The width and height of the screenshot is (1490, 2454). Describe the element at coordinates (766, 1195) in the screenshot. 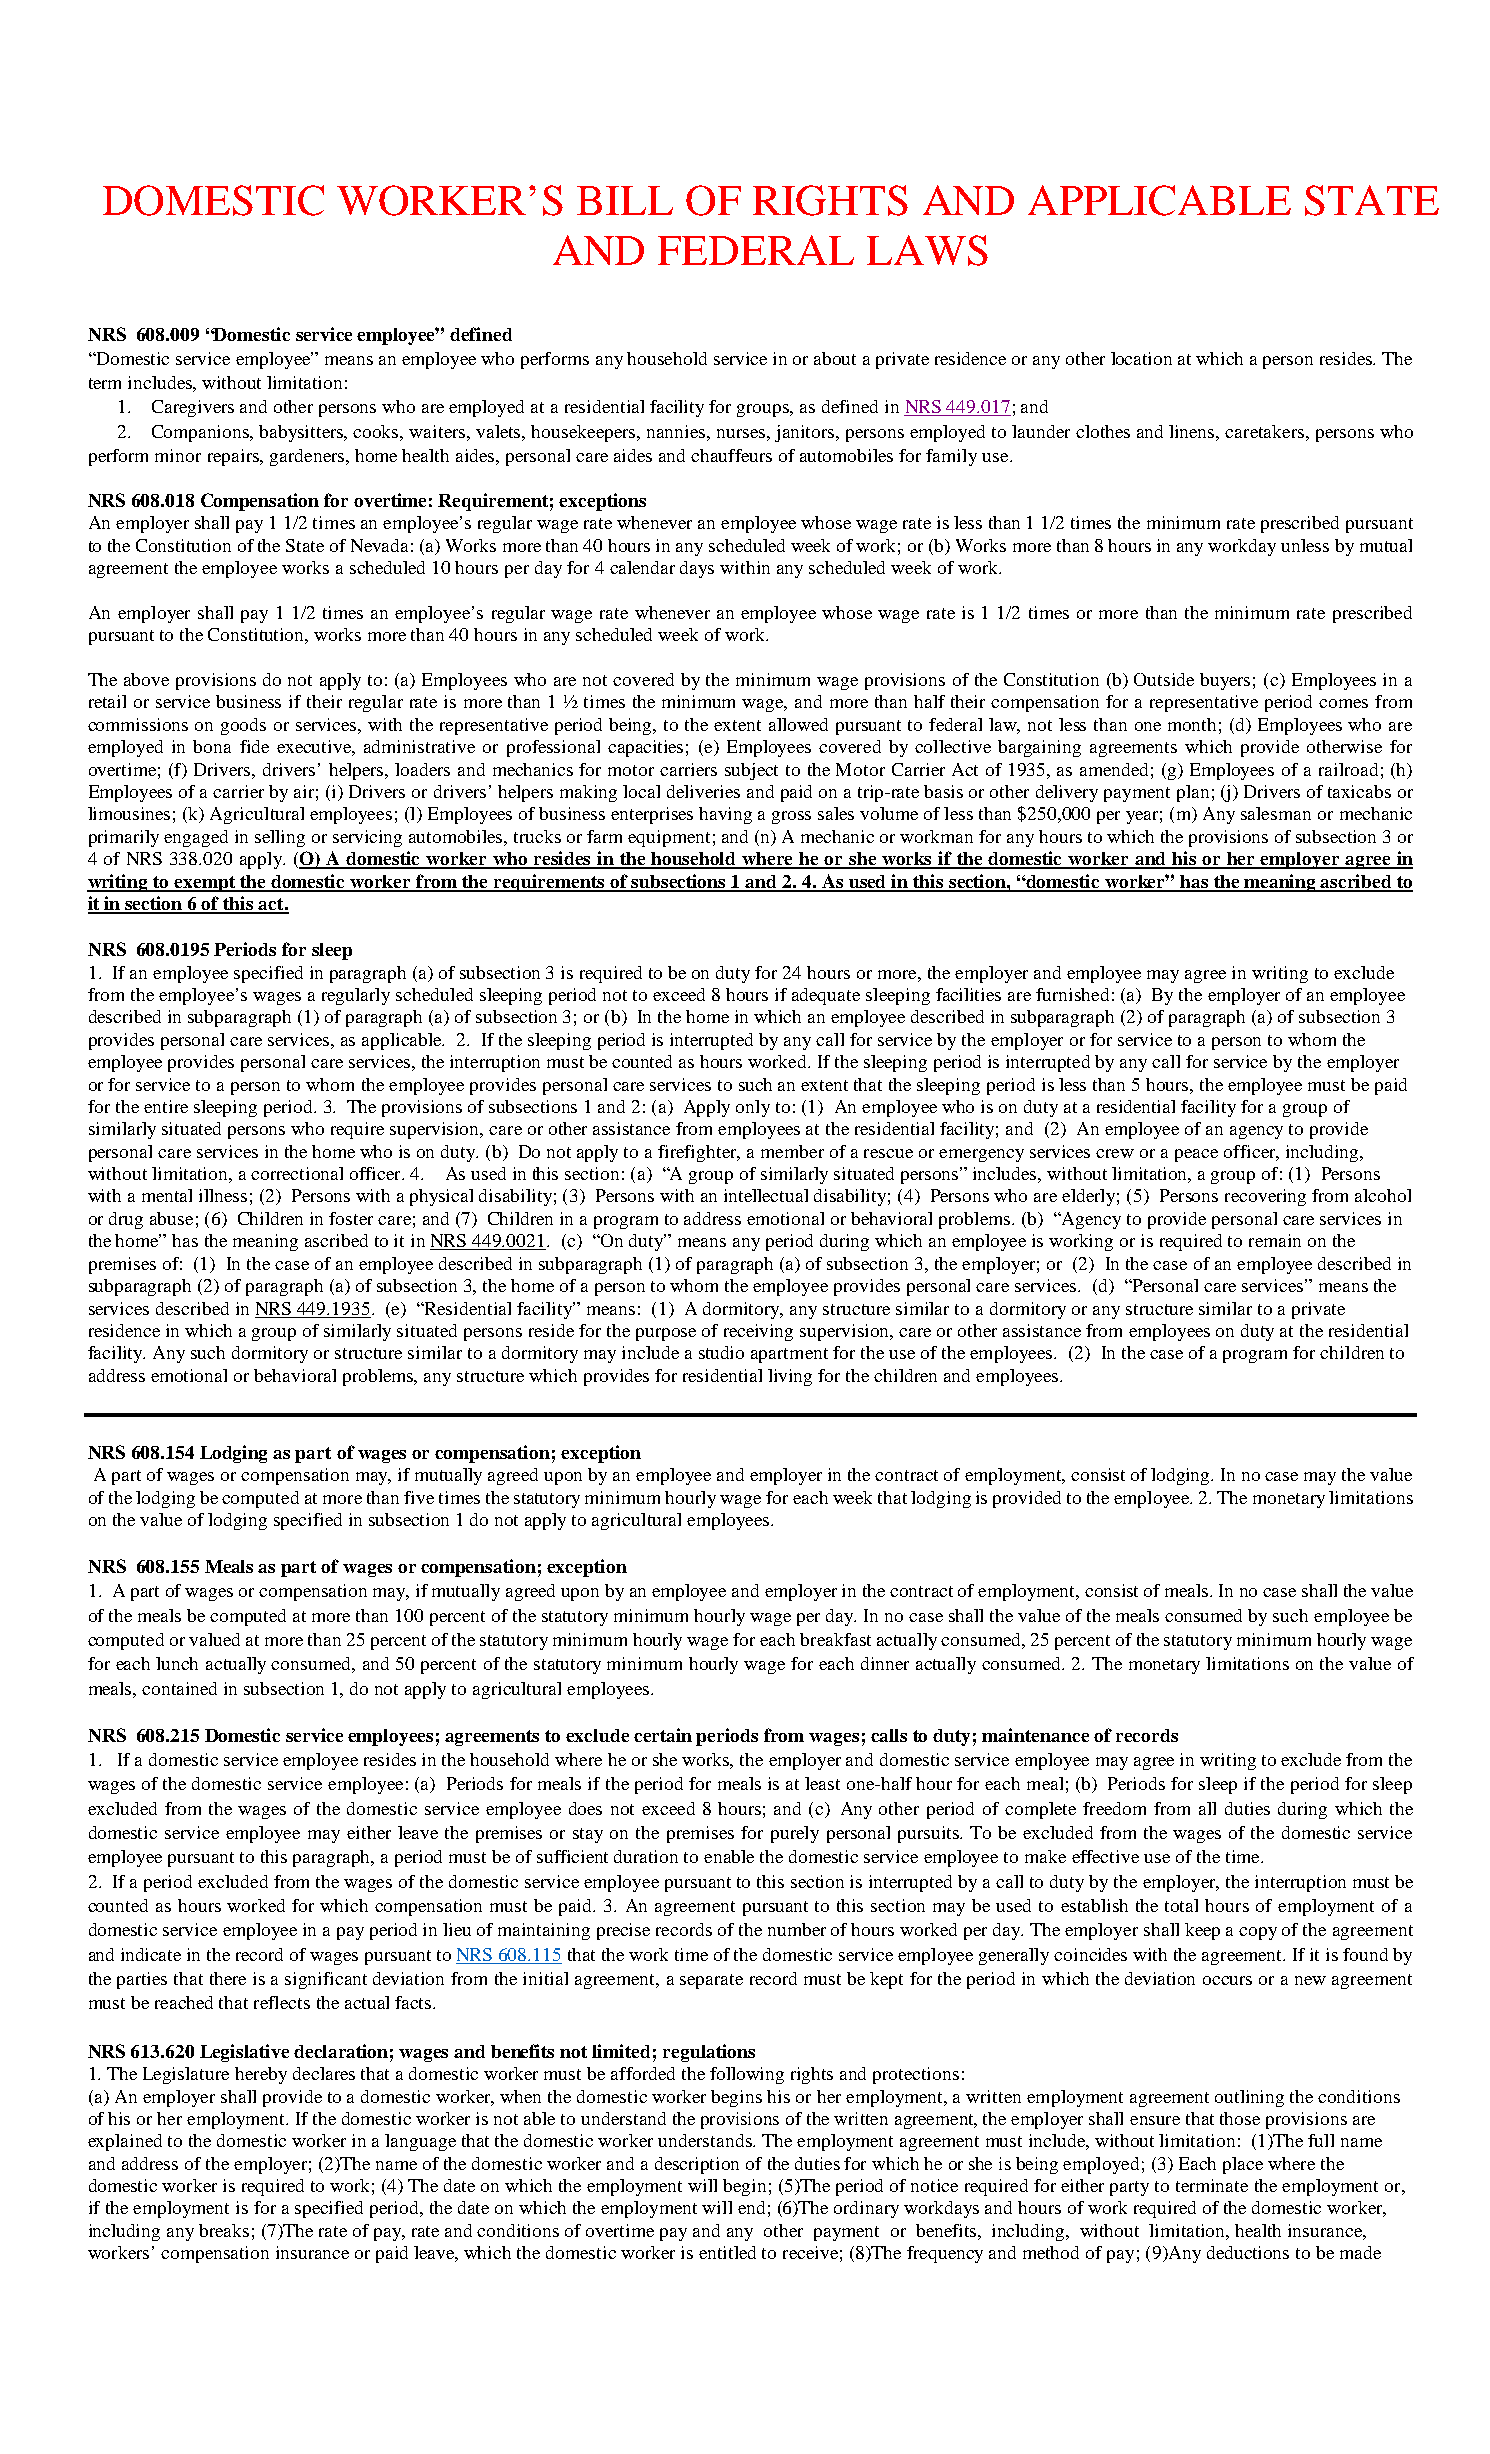

I see `intellectual` at that location.
